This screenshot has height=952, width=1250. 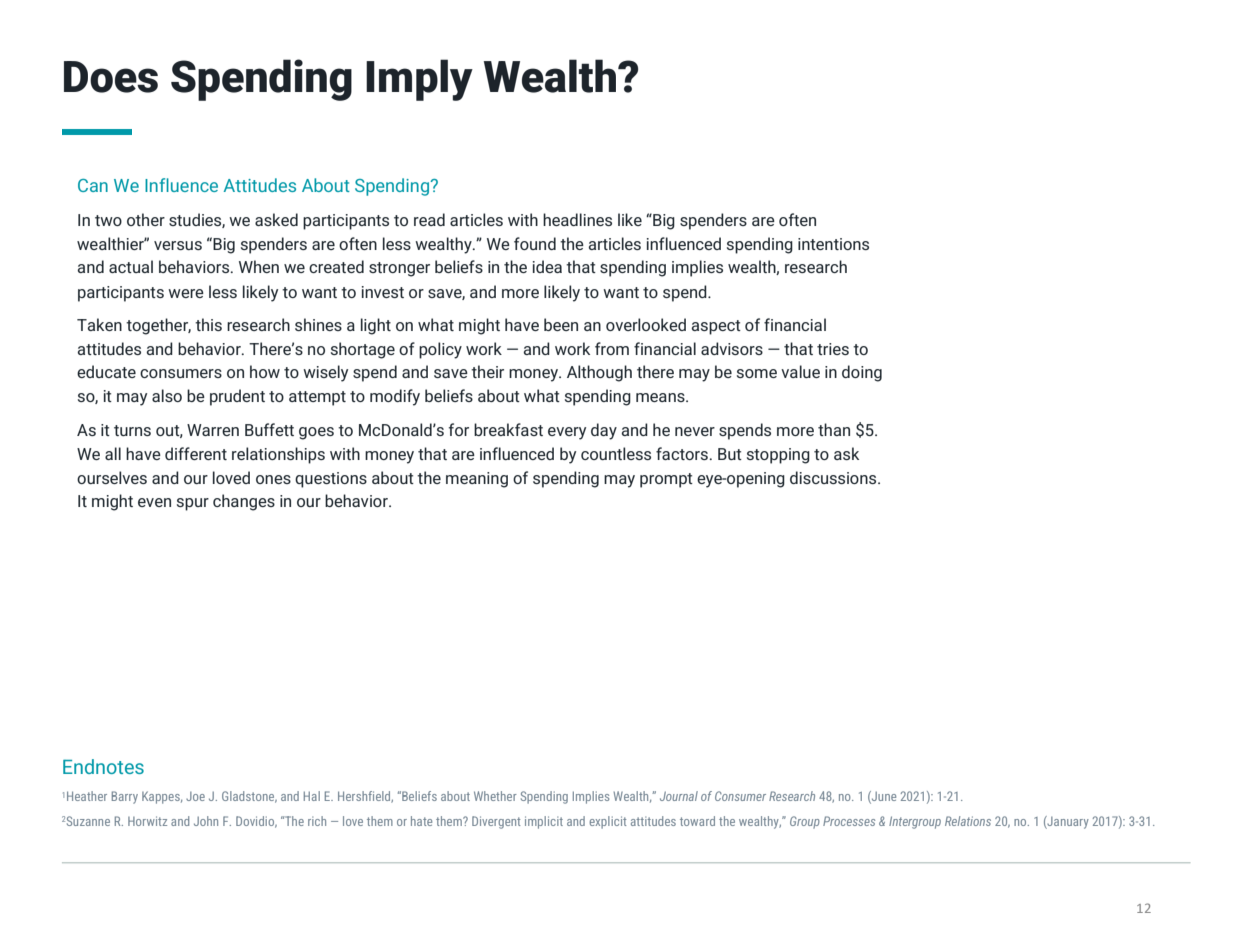 What do you see at coordinates (834, 477) in the screenshot?
I see `discussions` at bounding box center [834, 477].
